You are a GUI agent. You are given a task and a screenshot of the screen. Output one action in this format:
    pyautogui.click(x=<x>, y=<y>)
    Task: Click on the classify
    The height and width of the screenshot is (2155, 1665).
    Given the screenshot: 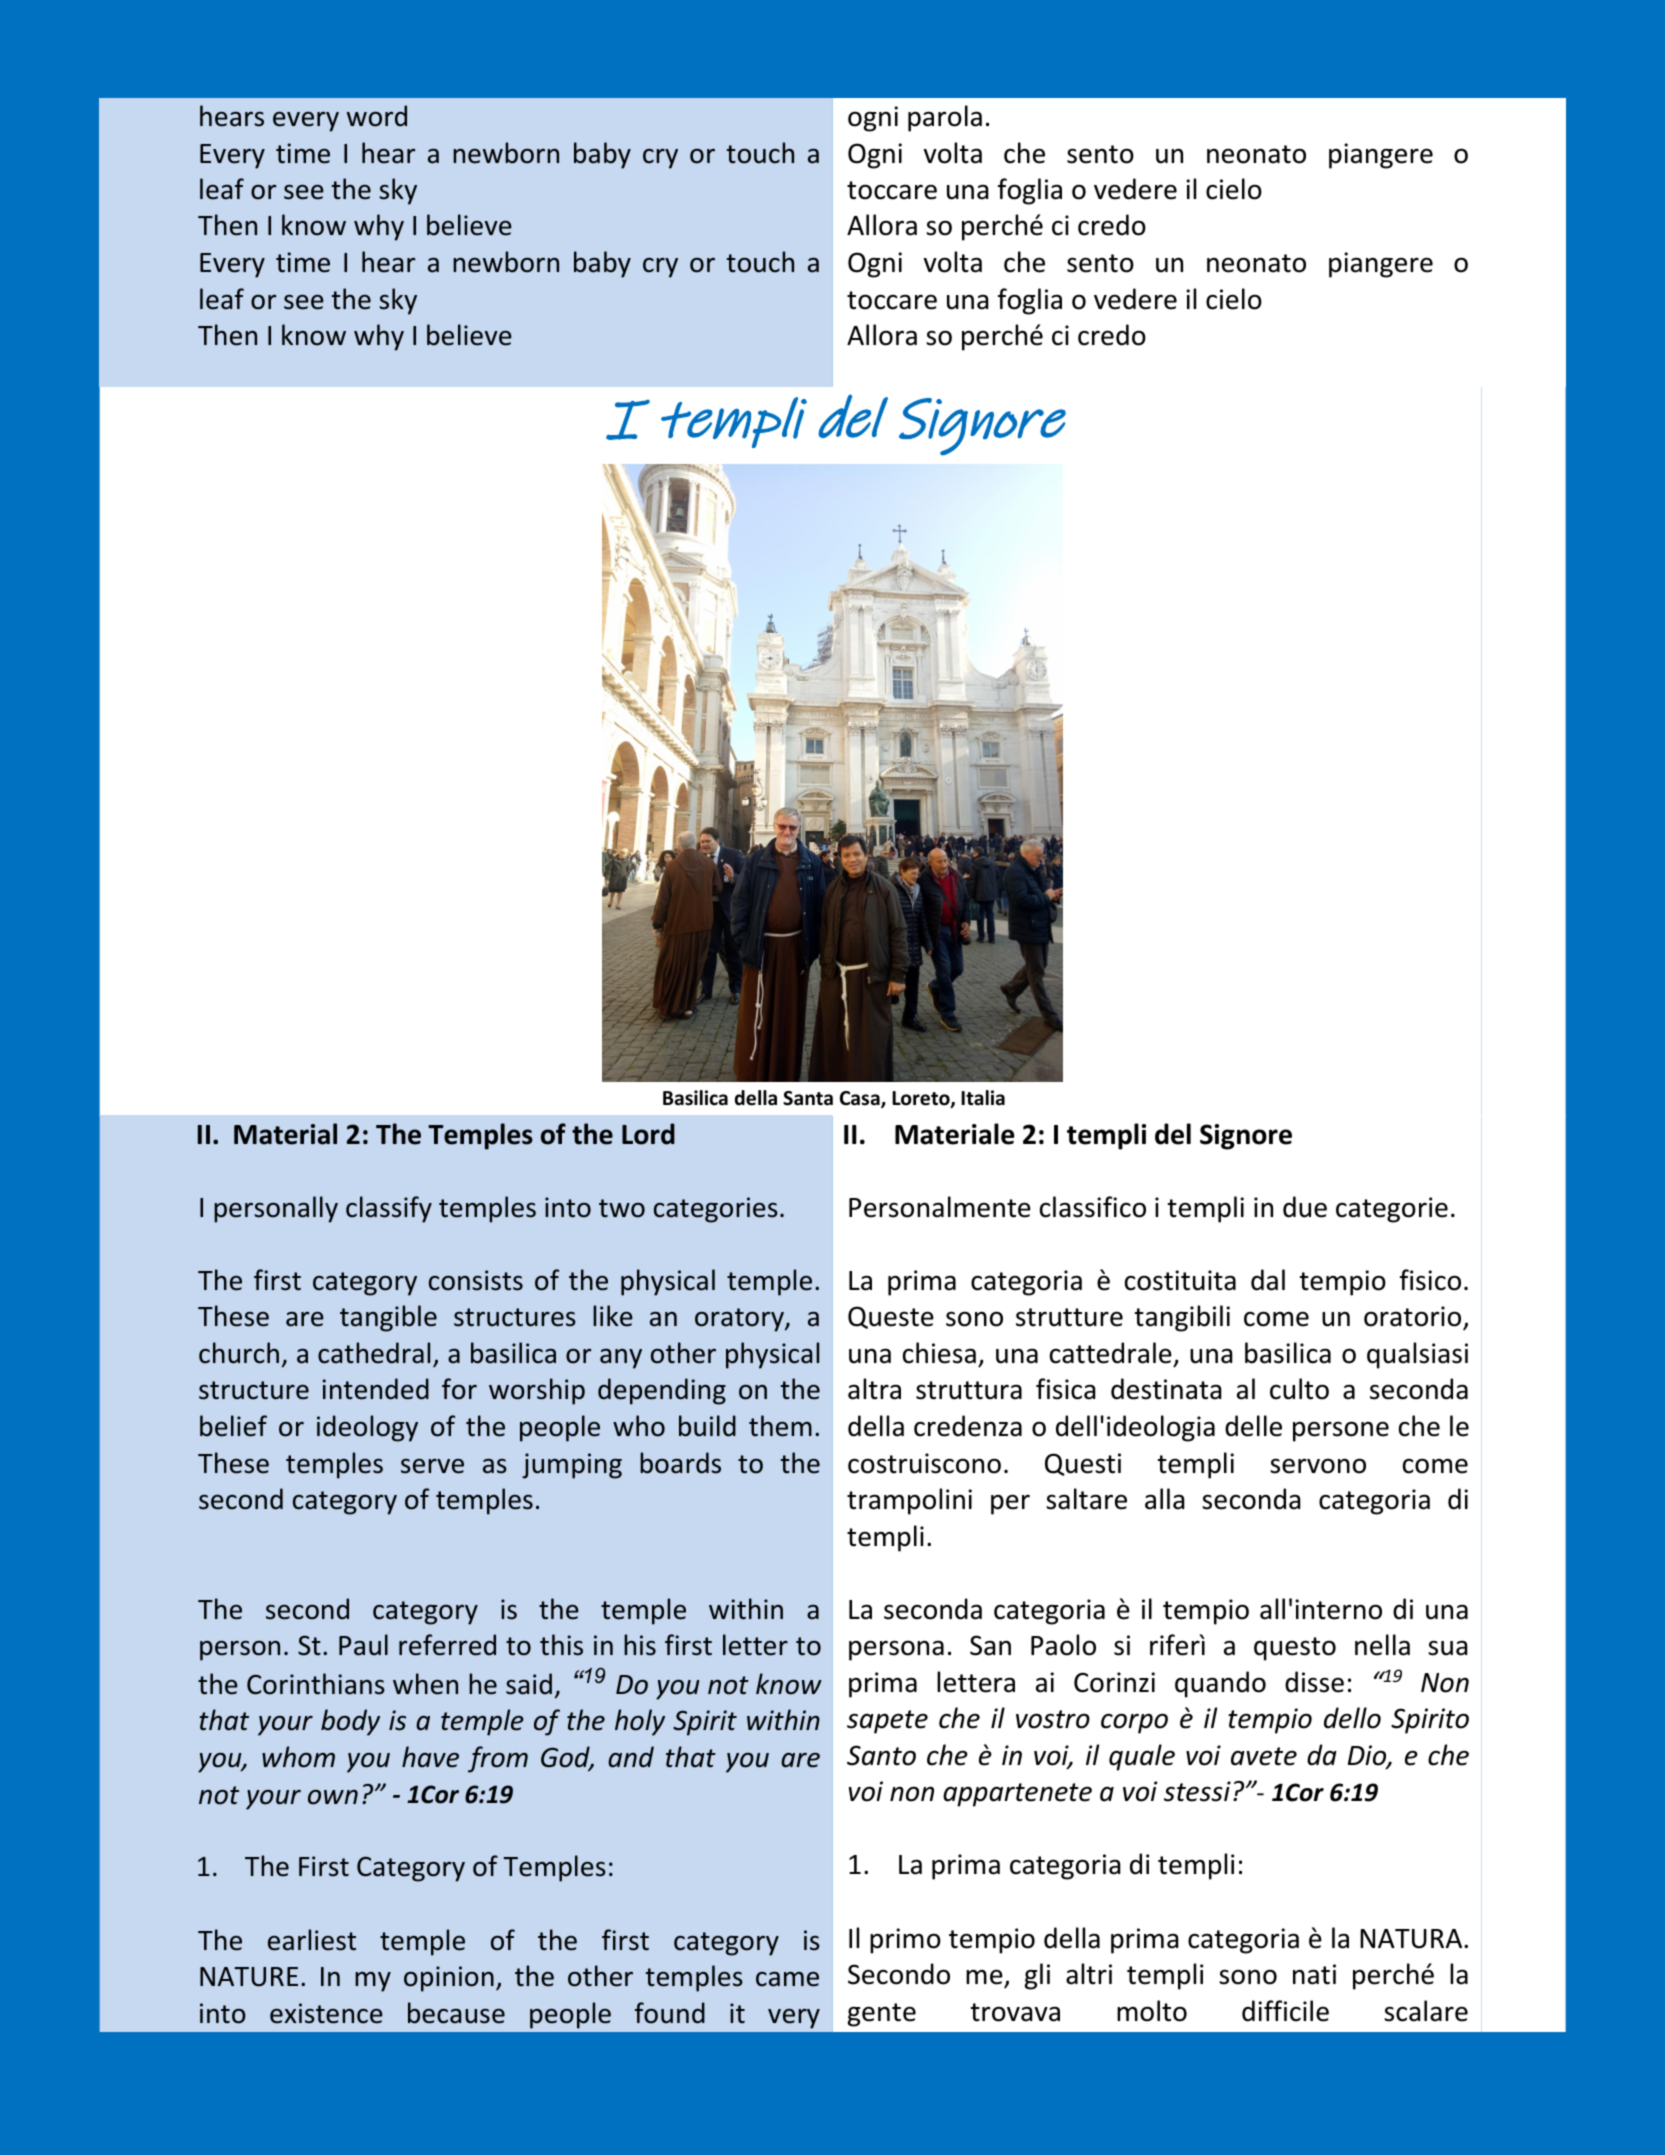 What is the action you would take?
    pyautogui.click(x=389, y=1209)
